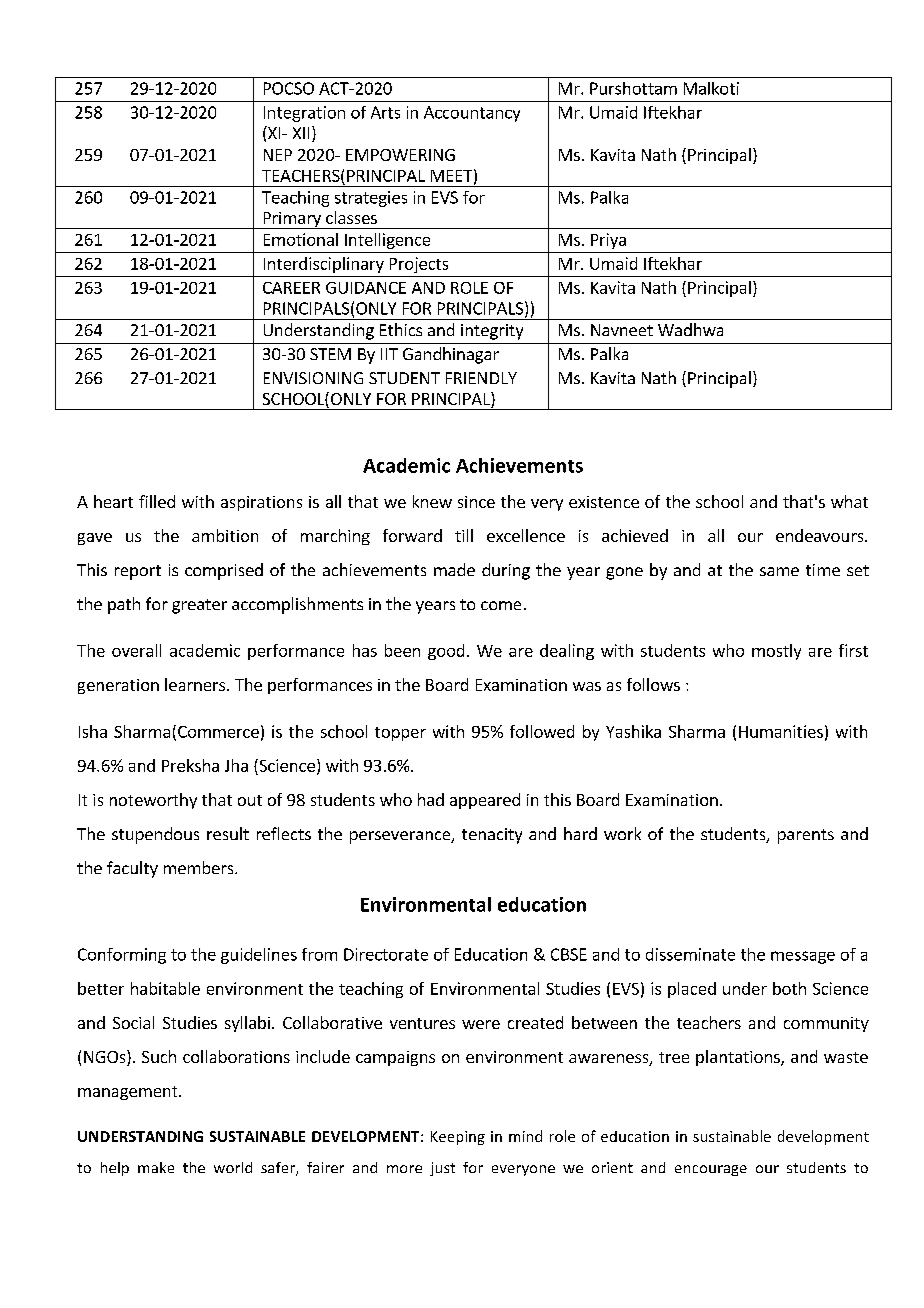 The width and height of the document is (924, 1308). Describe the element at coordinates (542, 731) in the document. I see `followed` at that location.
